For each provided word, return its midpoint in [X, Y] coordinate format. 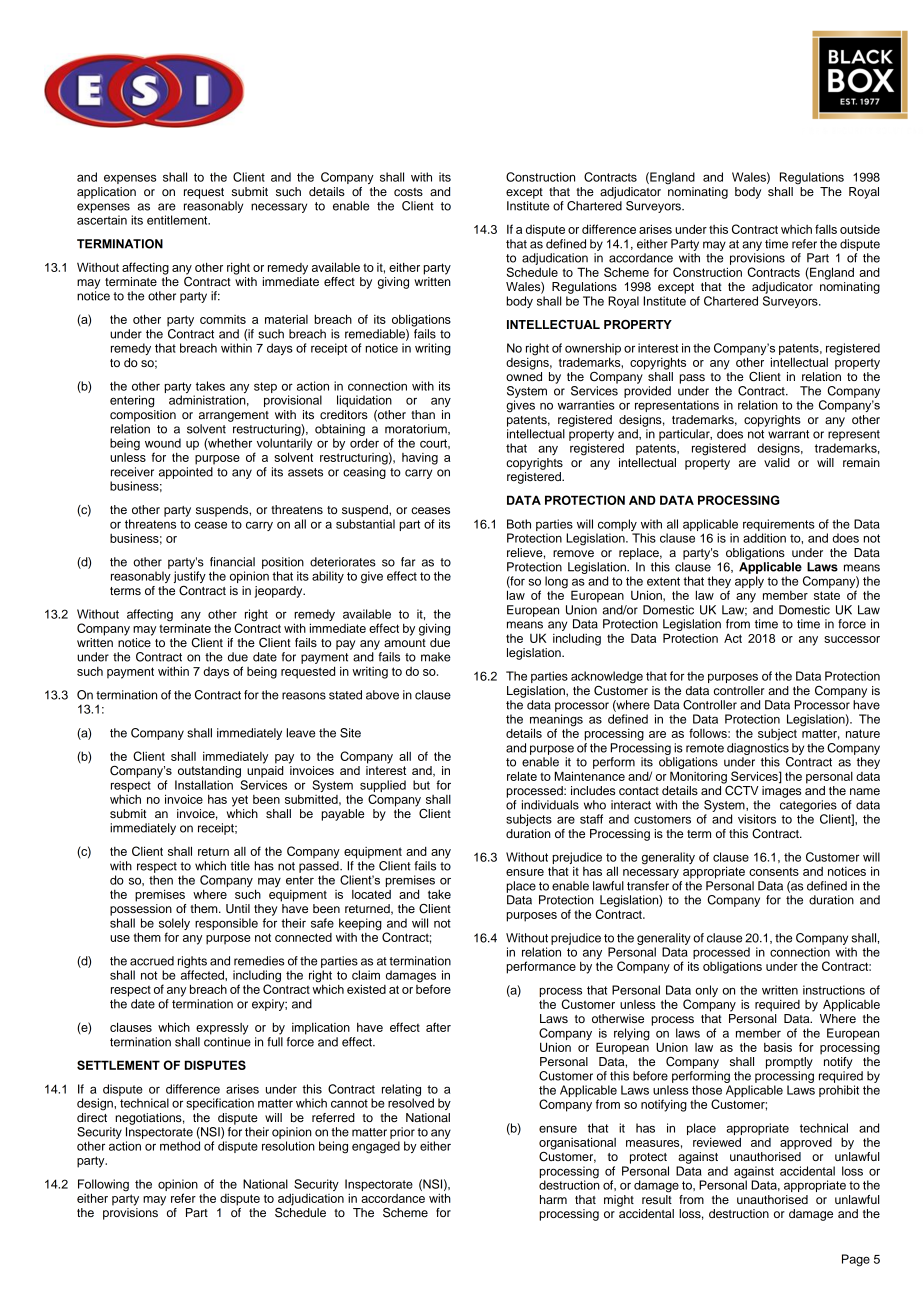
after [438, 1027]
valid [777, 461]
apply [749, 582]
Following [103, 1186]
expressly [222, 1029]
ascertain [102, 220]
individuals [550, 805]
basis [778, 1047]
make [436, 657]
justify [190, 577]
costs [408, 192]
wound [163, 443]
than [423, 414]
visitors [757, 819]
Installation [204, 785]
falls [826, 229]
